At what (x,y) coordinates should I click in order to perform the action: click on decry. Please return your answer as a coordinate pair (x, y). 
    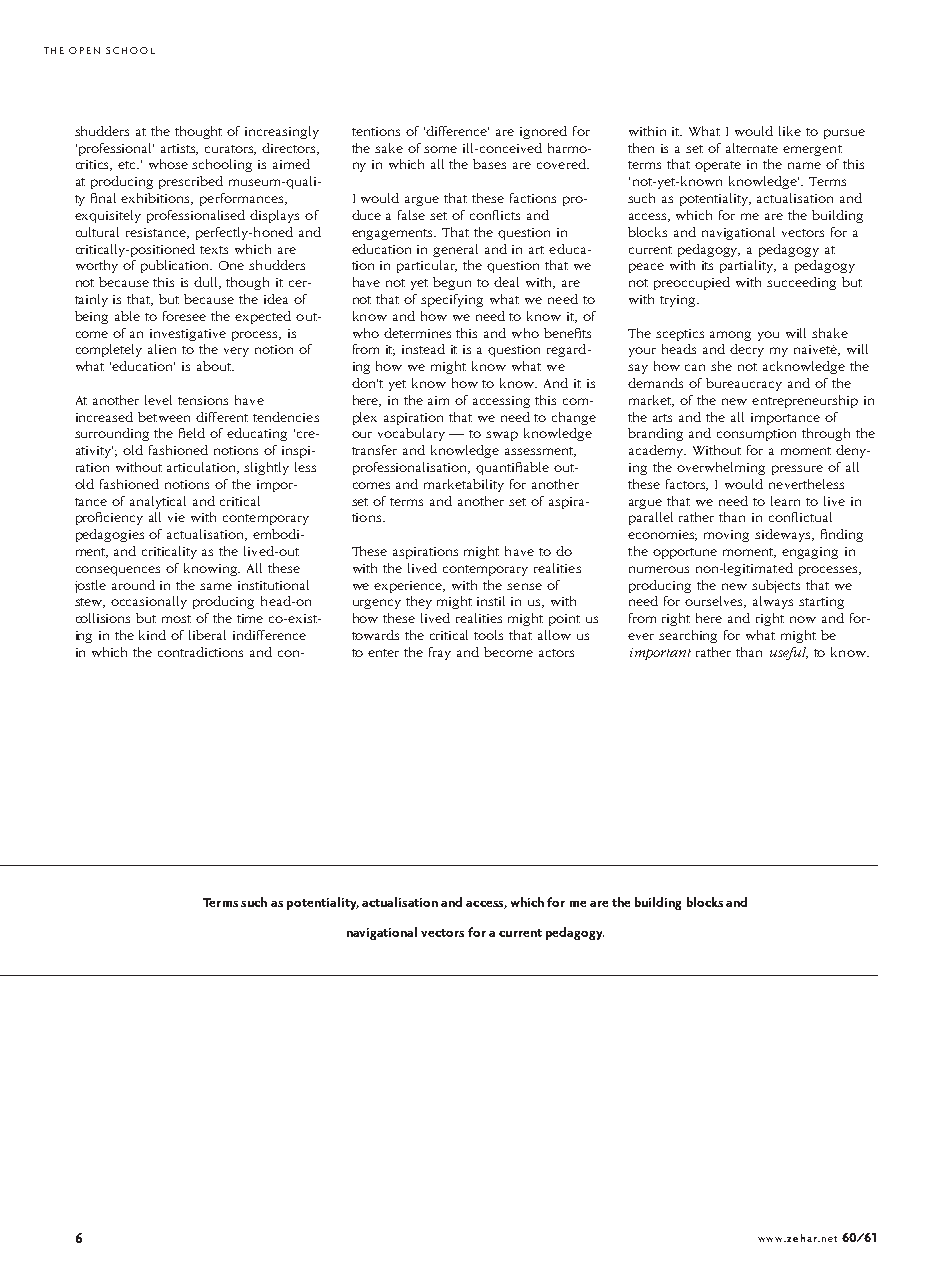
    Looking at the image, I should click on (747, 350).
